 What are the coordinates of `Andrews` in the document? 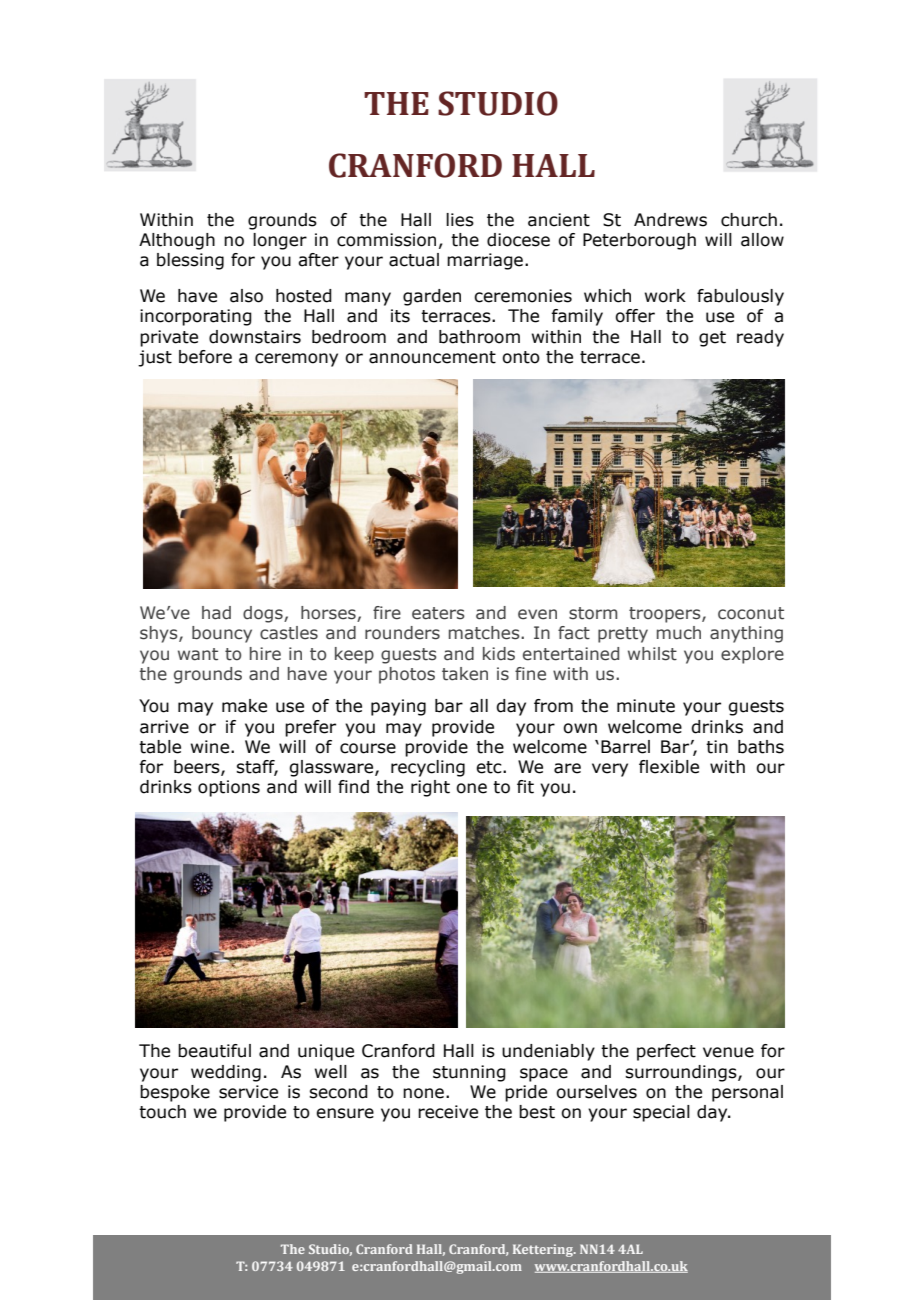 It's located at (670, 220).
